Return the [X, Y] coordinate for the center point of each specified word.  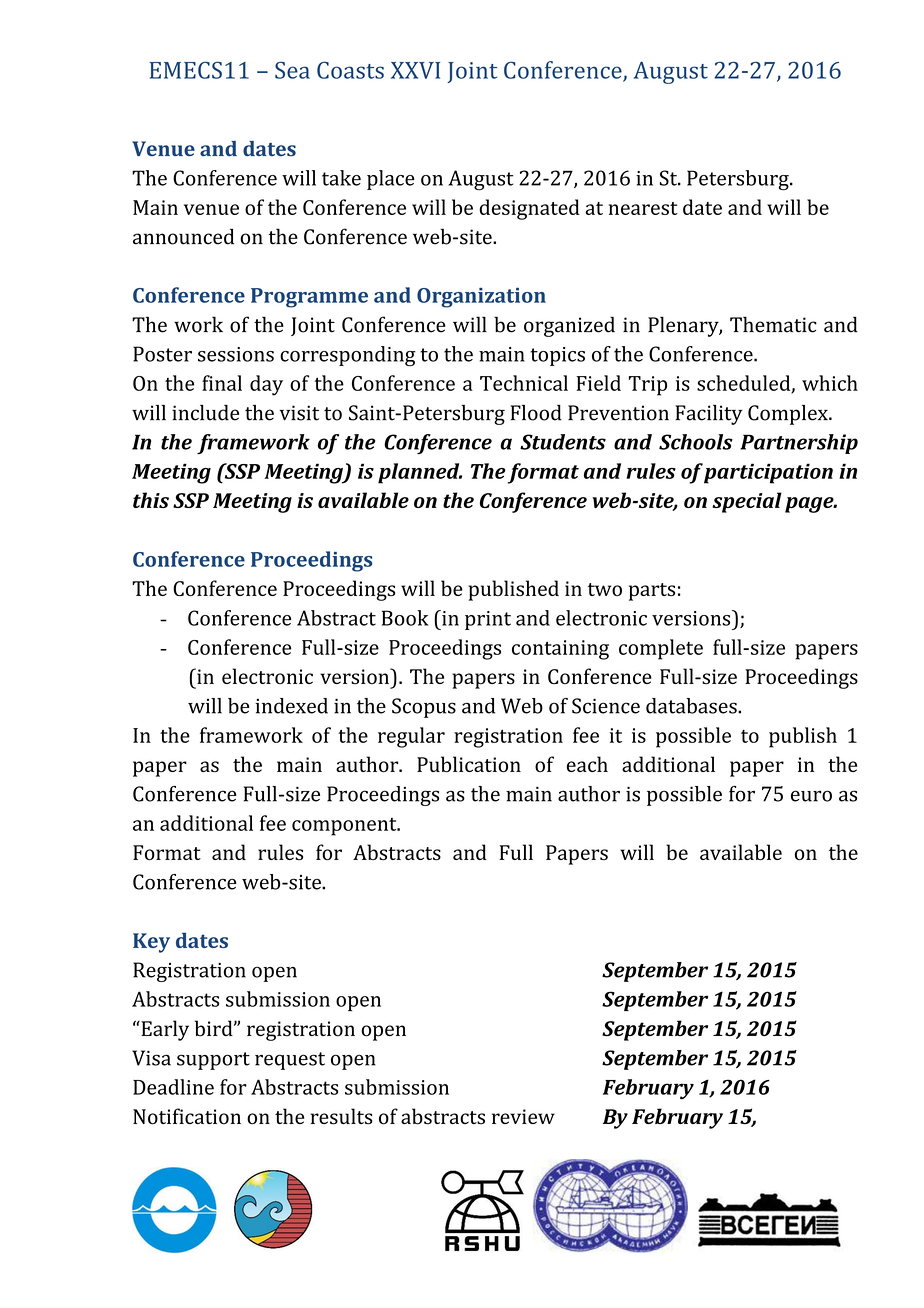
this [151, 500]
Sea [292, 70]
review [523, 1116]
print [488, 620]
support [213, 1061]
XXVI [415, 70]
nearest [643, 208]
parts [652, 592]
